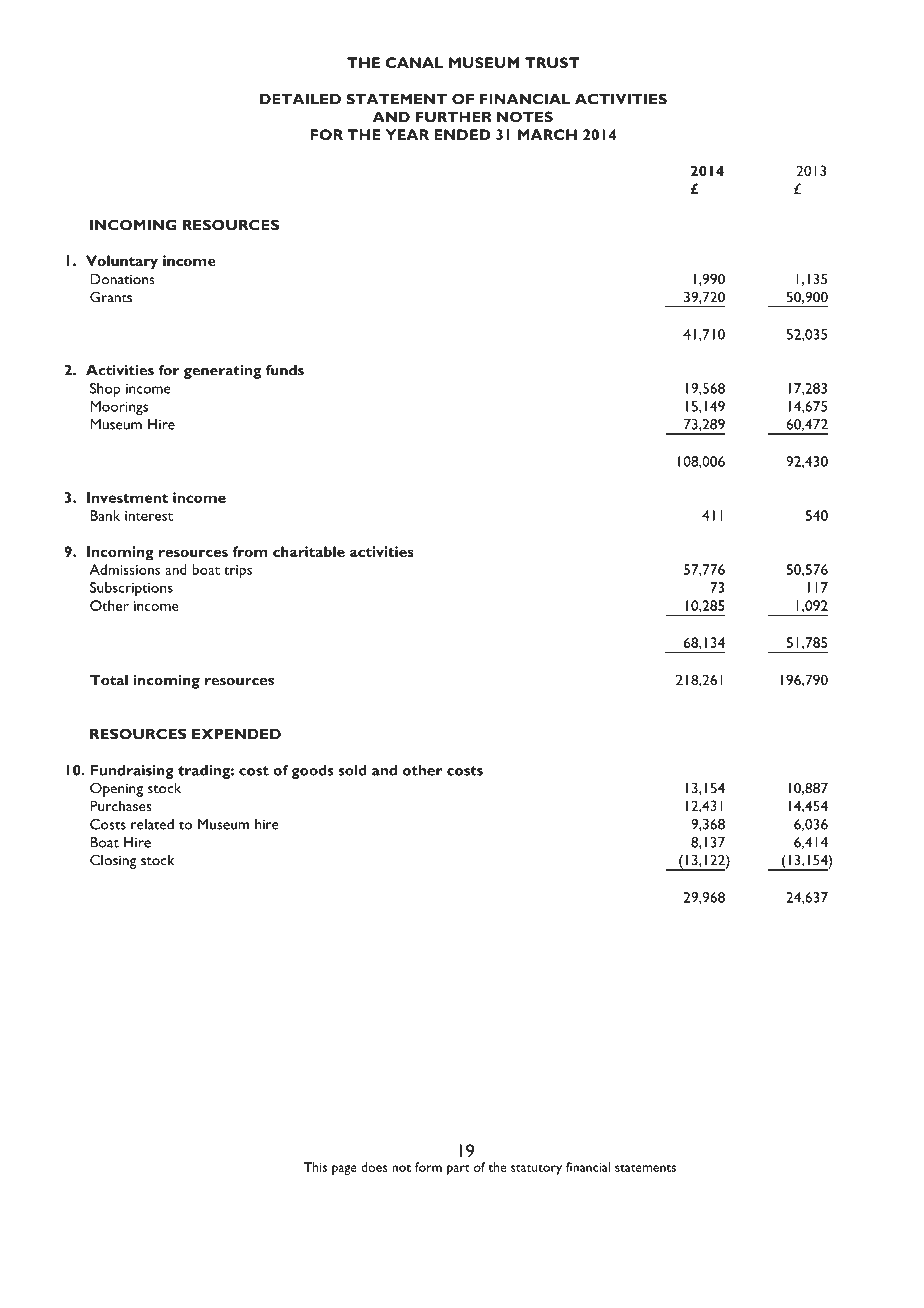 This image has width=924, height=1308. What do you see at coordinates (309, 551) in the image?
I see `charitable` at bounding box center [309, 551].
